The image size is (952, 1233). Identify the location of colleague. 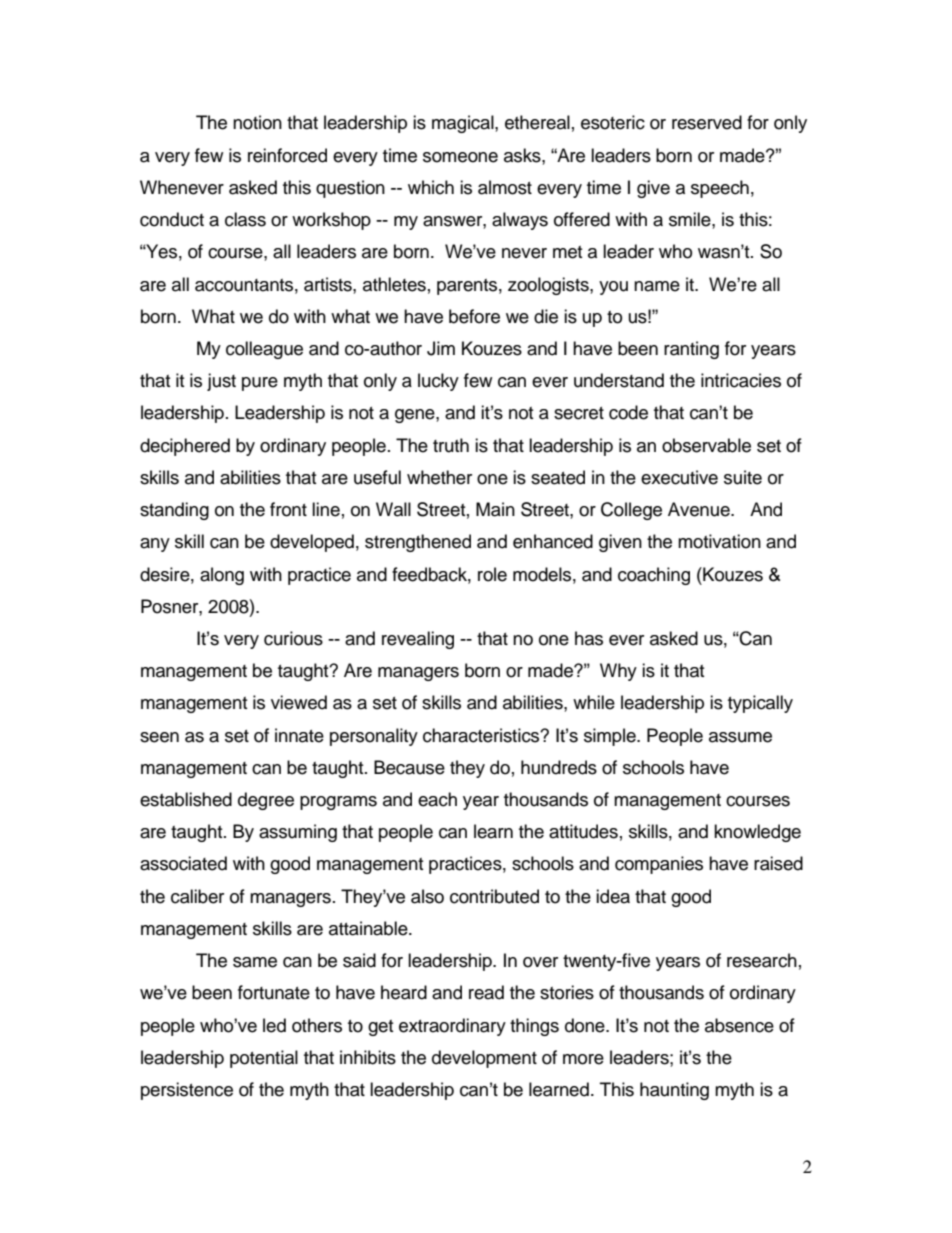
(264, 350).
